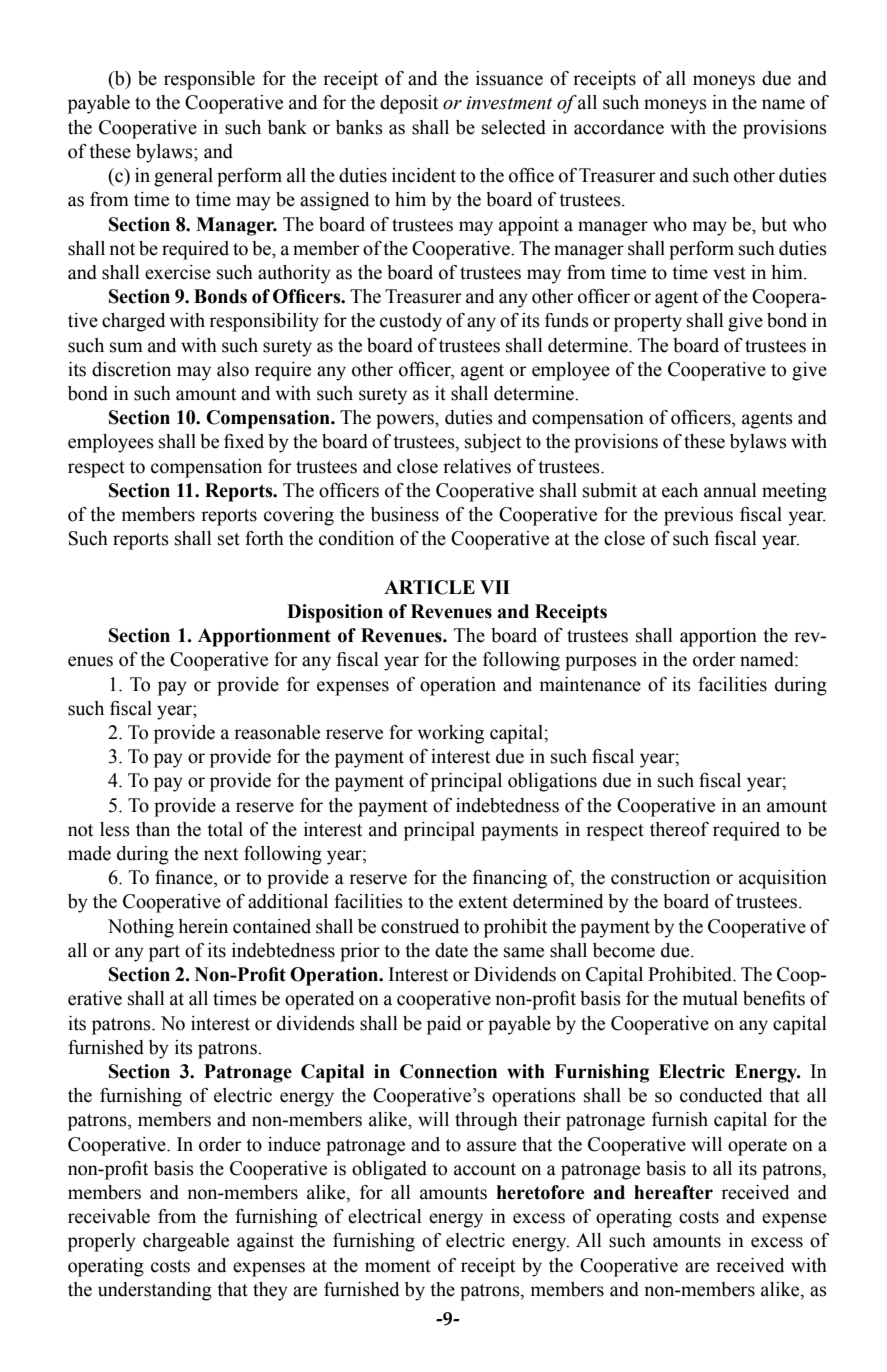 This screenshot has width=887, height=1372. I want to click on working, so click(450, 734).
